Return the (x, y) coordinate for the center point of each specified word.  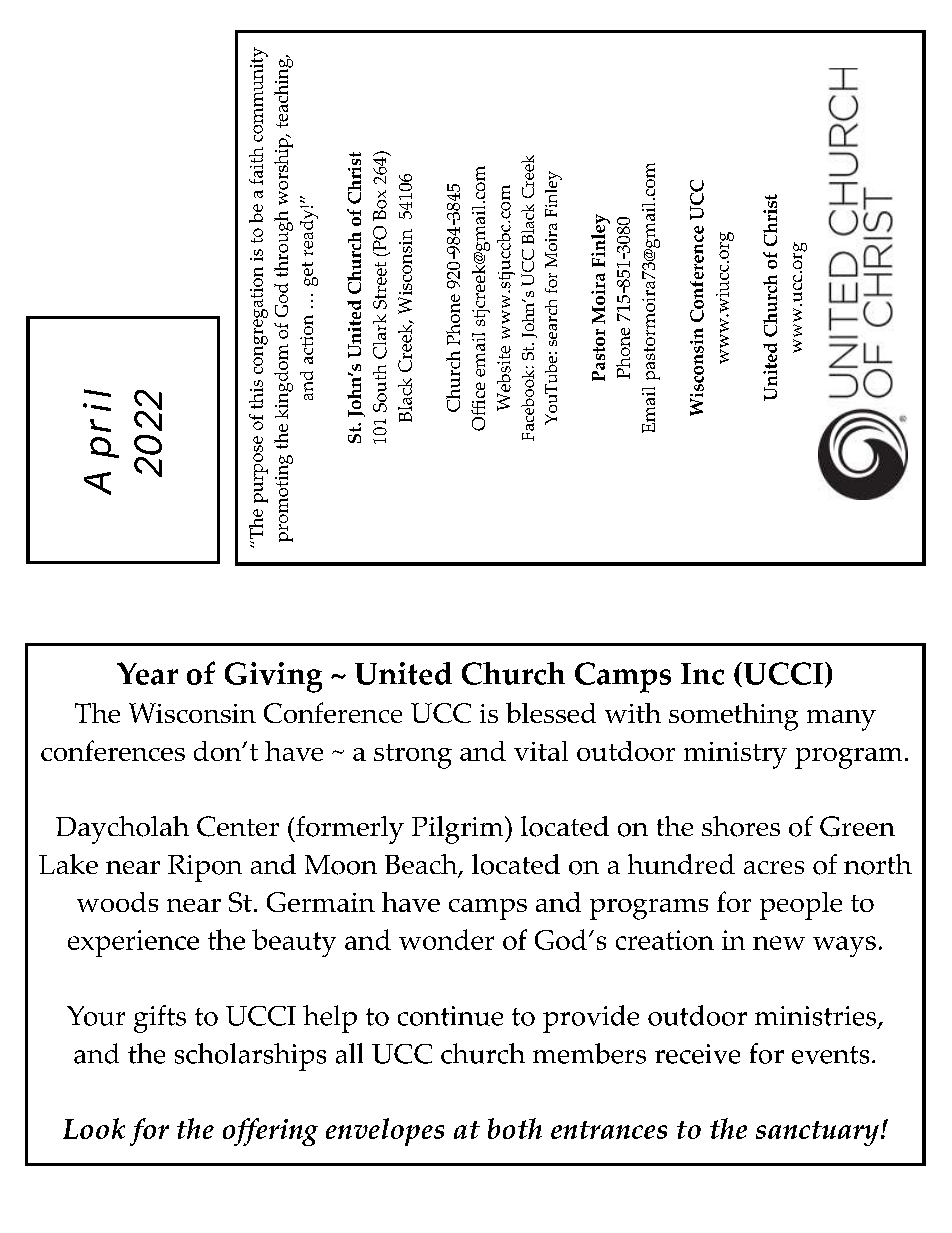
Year (147, 673)
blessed (551, 712)
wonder (446, 939)
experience (133, 943)
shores (741, 826)
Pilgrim (459, 830)
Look (94, 1128)
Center (238, 826)
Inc (702, 674)
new (779, 943)
